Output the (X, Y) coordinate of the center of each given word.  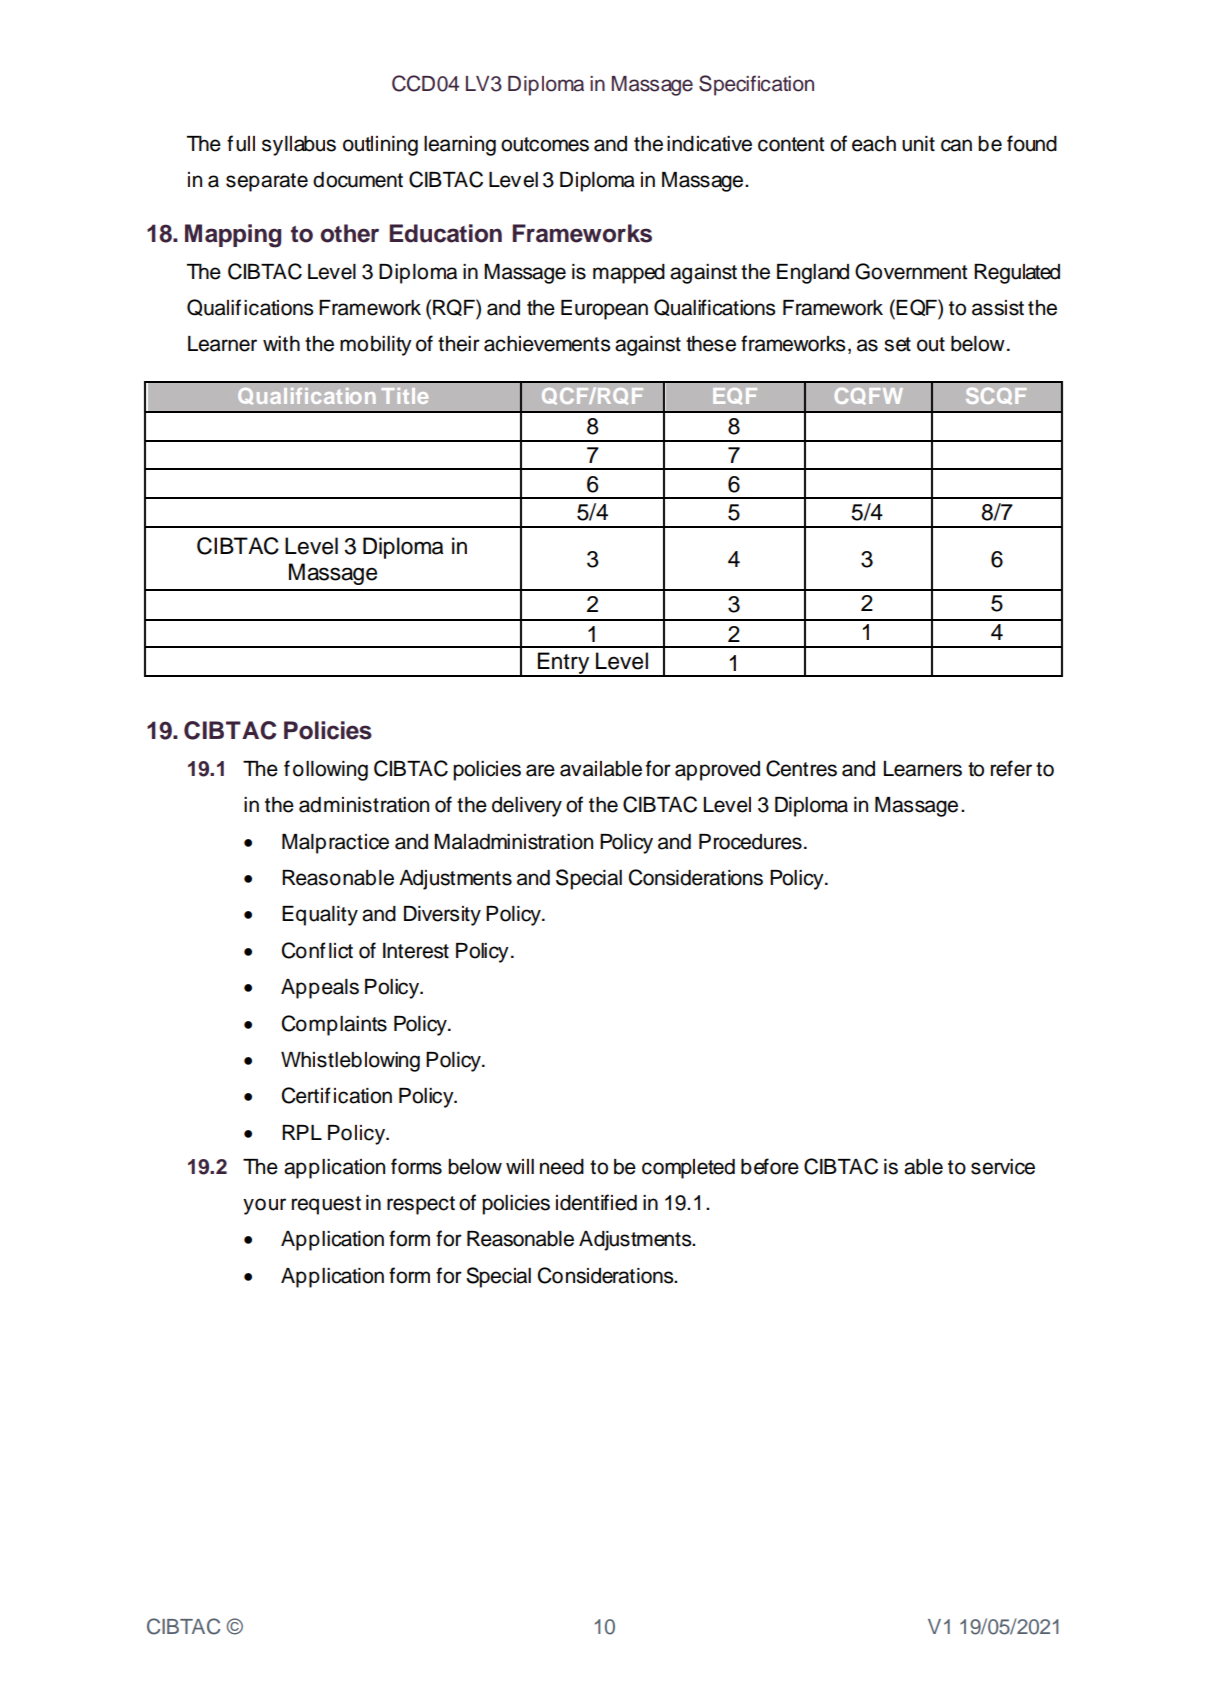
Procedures (750, 842)
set (897, 344)
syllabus (299, 146)
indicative (709, 144)
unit (918, 144)
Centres (801, 768)
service (1003, 1167)
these (711, 344)
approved (717, 771)
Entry (564, 664)
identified (596, 1202)
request (326, 1205)
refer (1011, 768)
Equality (320, 916)
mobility (376, 346)
